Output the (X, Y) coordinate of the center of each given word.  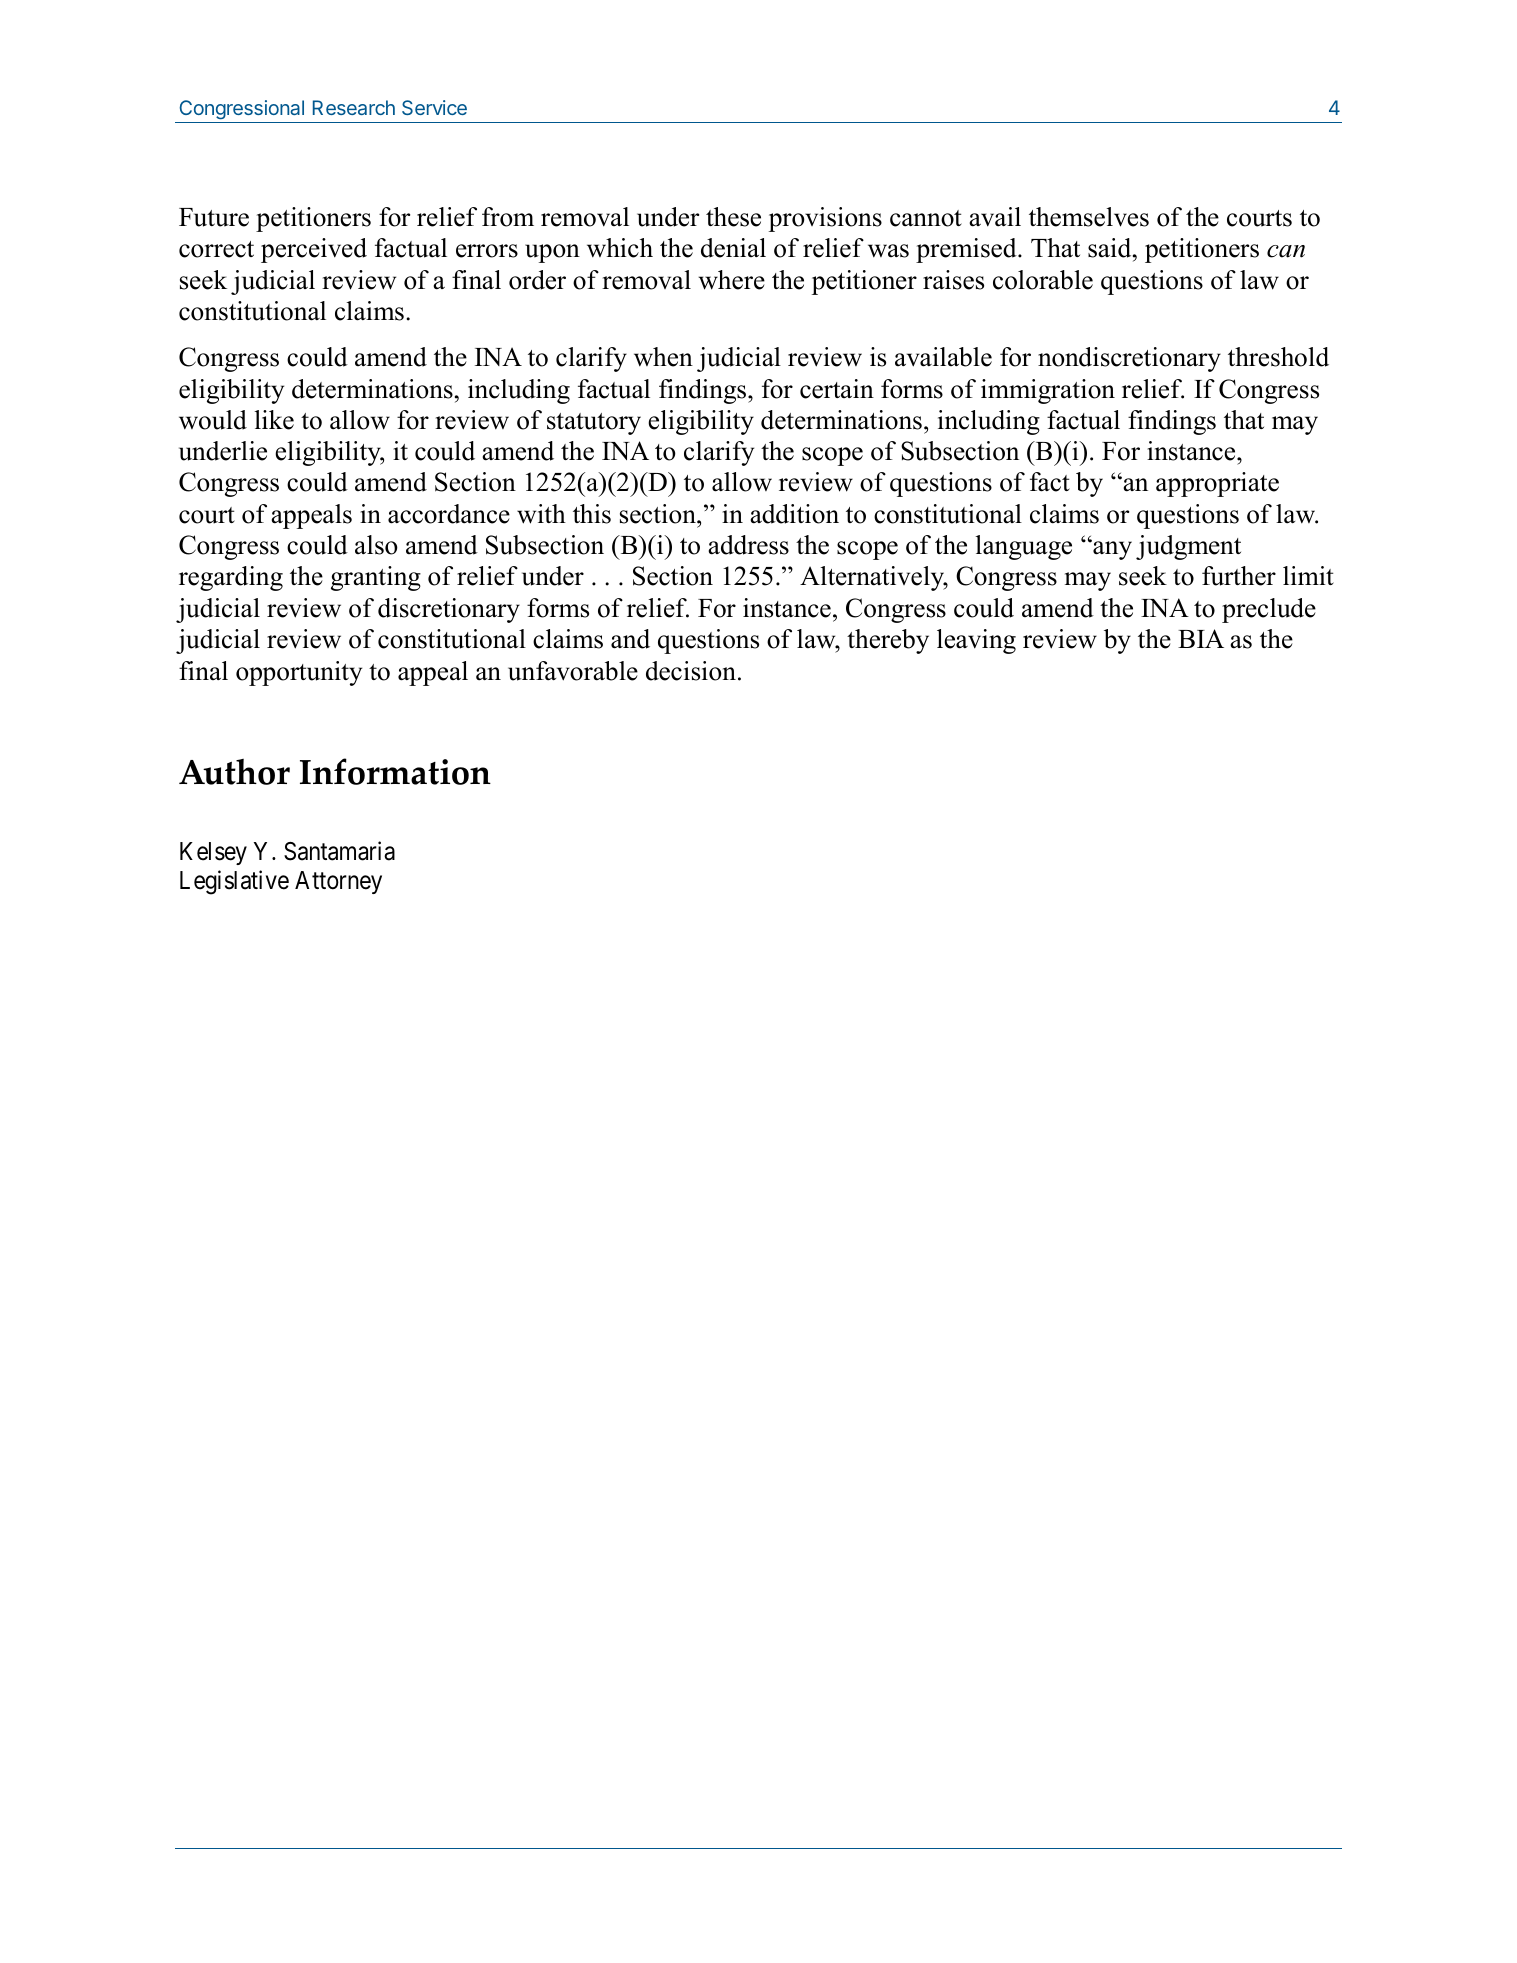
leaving (976, 641)
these (733, 217)
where (731, 280)
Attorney (338, 882)
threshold (1278, 357)
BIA (1201, 638)
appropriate (1217, 484)
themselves (1089, 217)
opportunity (299, 673)
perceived (314, 250)
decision (691, 671)
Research (354, 107)
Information (395, 771)
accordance (449, 514)
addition (794, 514)
